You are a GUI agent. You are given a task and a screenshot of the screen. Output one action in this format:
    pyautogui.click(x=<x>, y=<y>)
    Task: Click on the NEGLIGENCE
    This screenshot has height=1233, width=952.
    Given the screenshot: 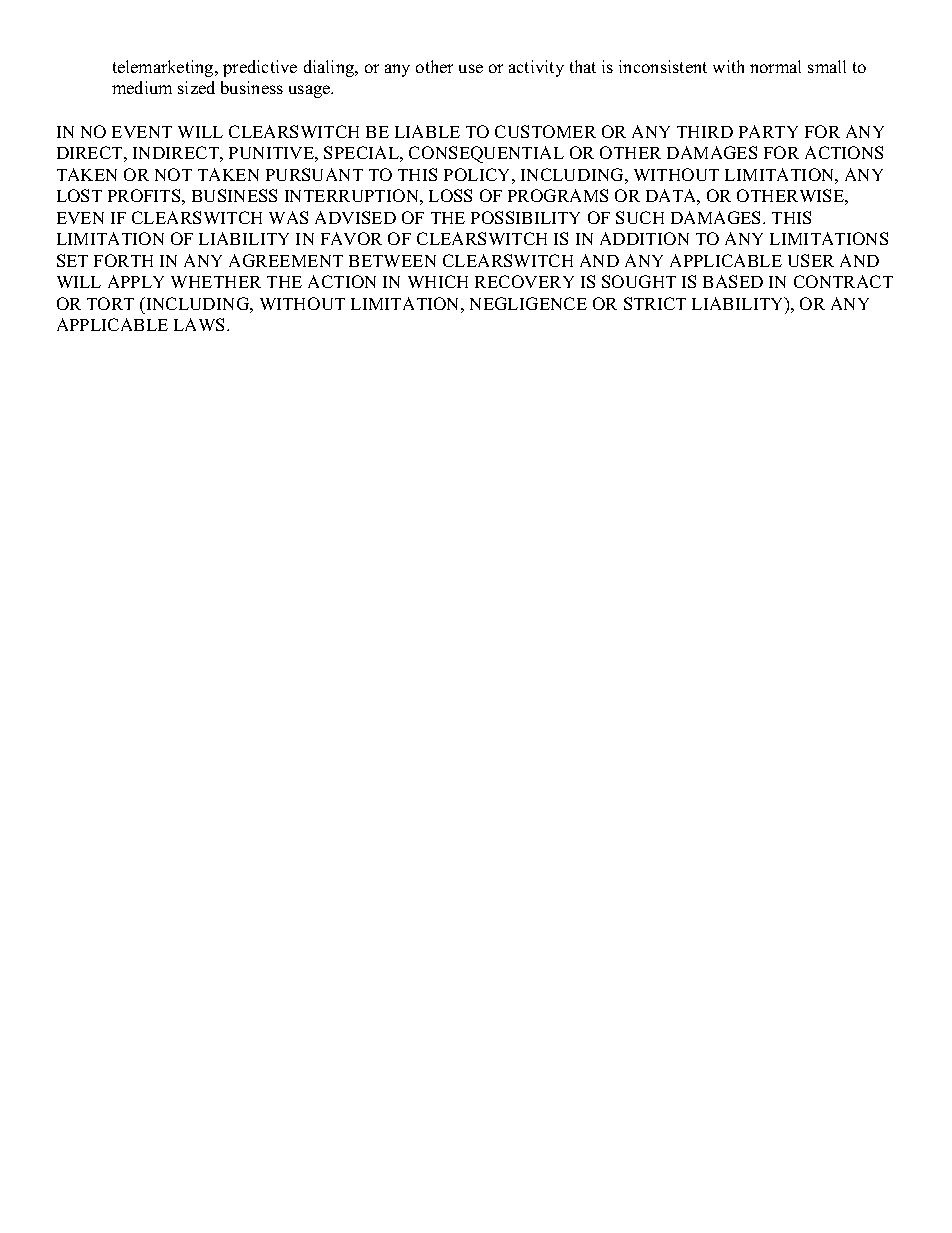 What is the action you would take?
    pyautogui.click(x=528, y=303)
